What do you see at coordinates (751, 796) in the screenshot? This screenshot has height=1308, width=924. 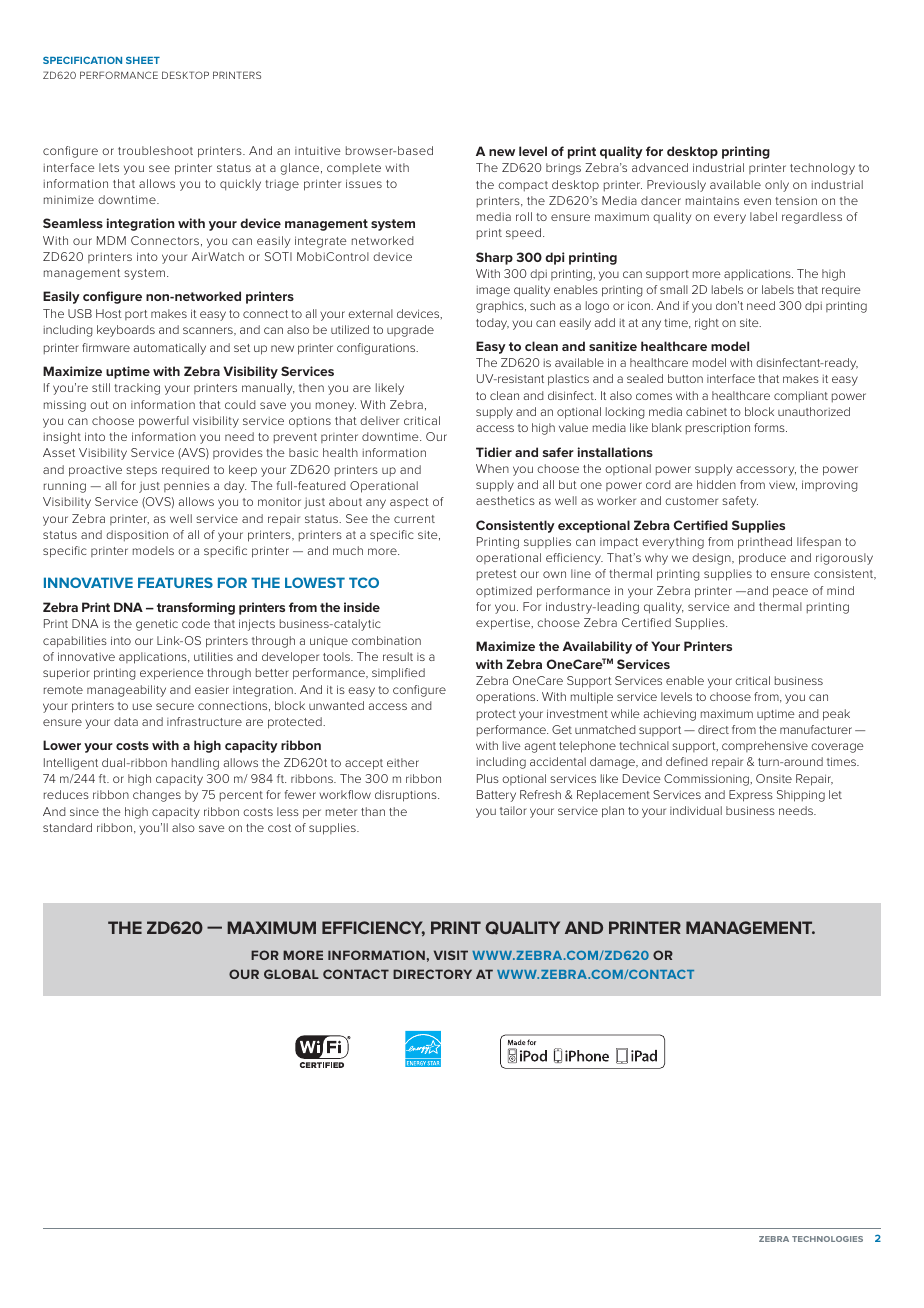 I see `Express` at bounding box center [751, 796].
